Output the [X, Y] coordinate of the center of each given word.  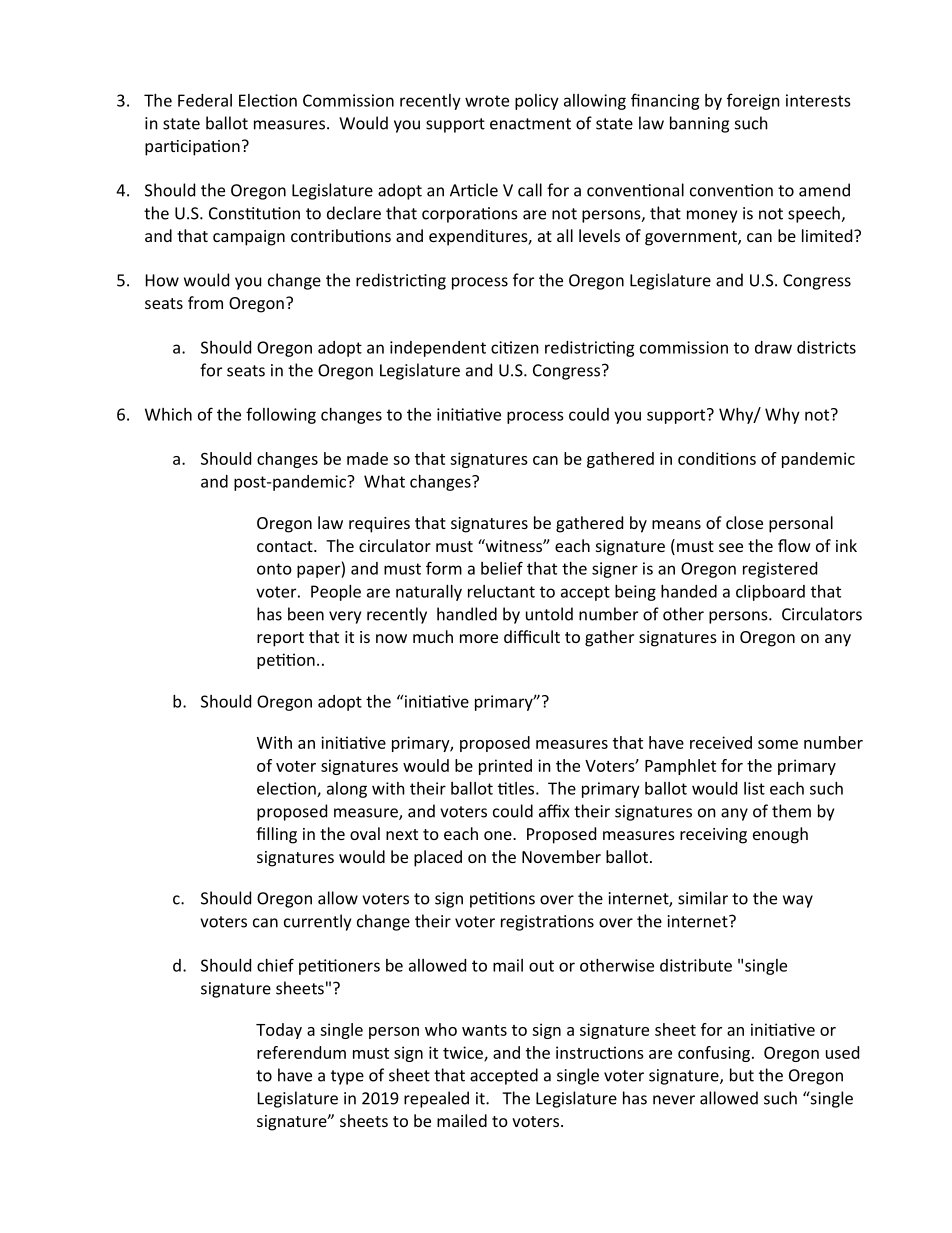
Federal [205, 100]
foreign [753, 101]
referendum [301, 1052]
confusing [714, 1054]
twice [464, 1053]
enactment [530, 124]
